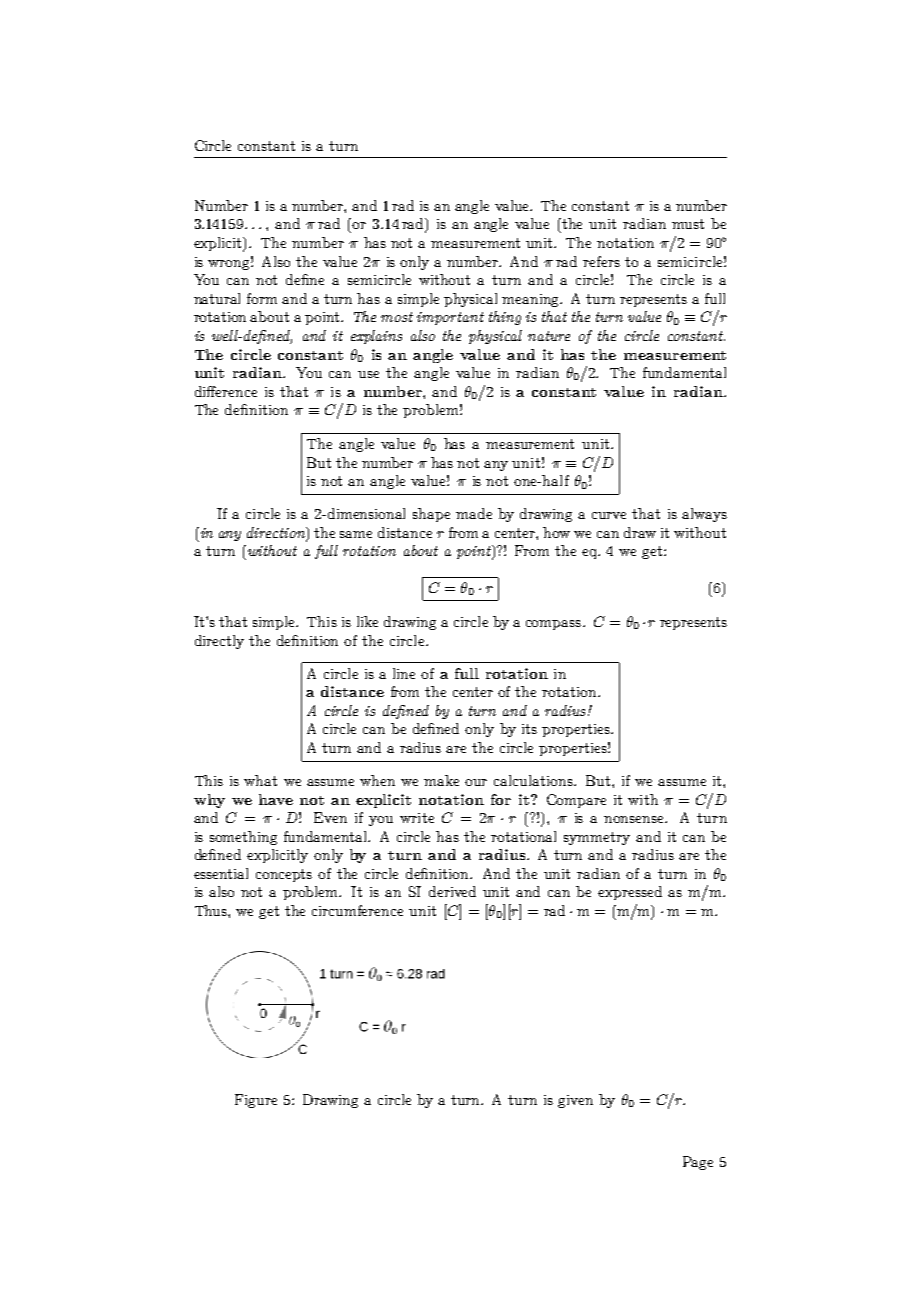  I want to click on important, so click(450, 318).
